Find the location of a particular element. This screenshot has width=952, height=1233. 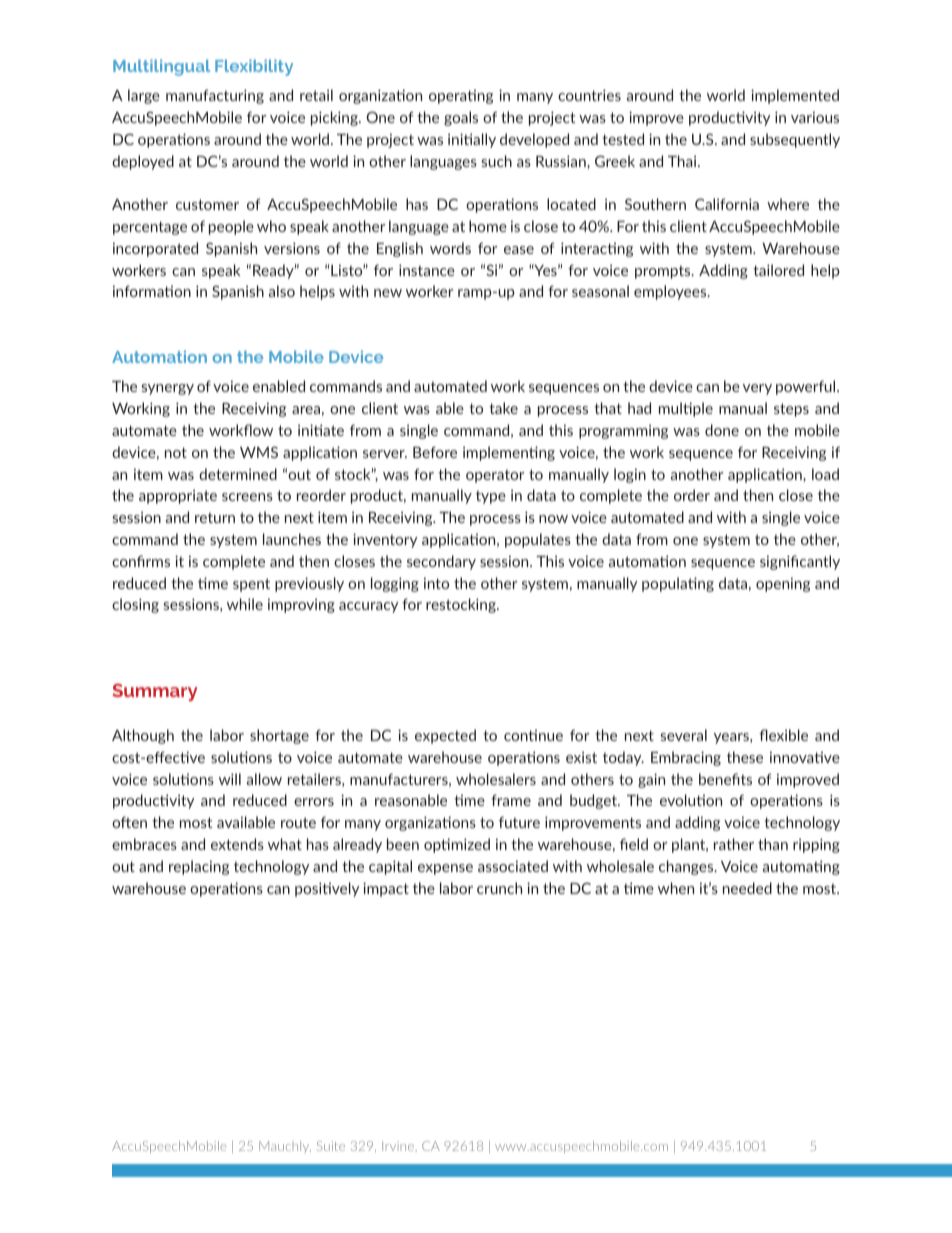

Suite is located at coordinates (331, 1146).
